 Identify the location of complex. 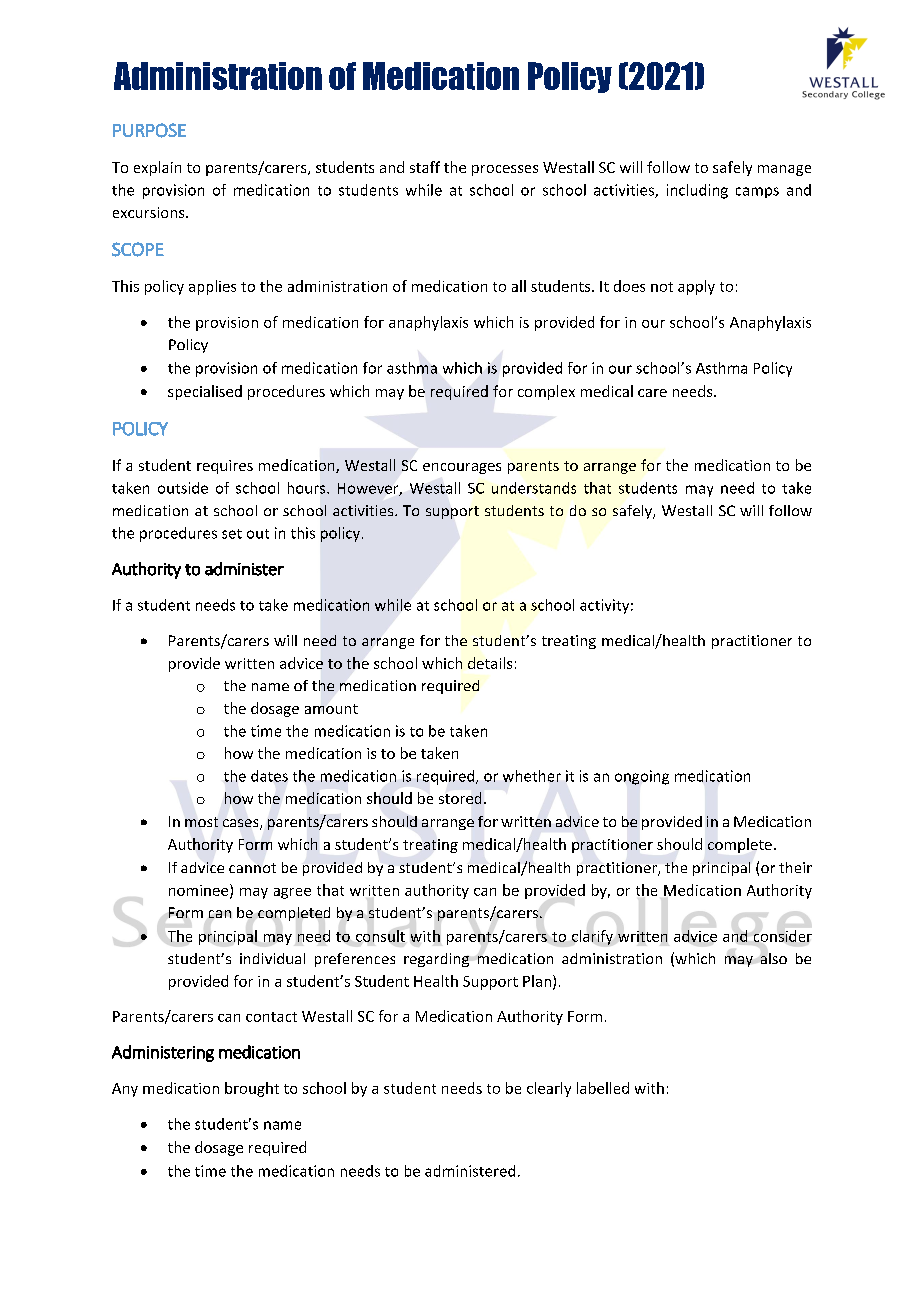
(546, 392).
